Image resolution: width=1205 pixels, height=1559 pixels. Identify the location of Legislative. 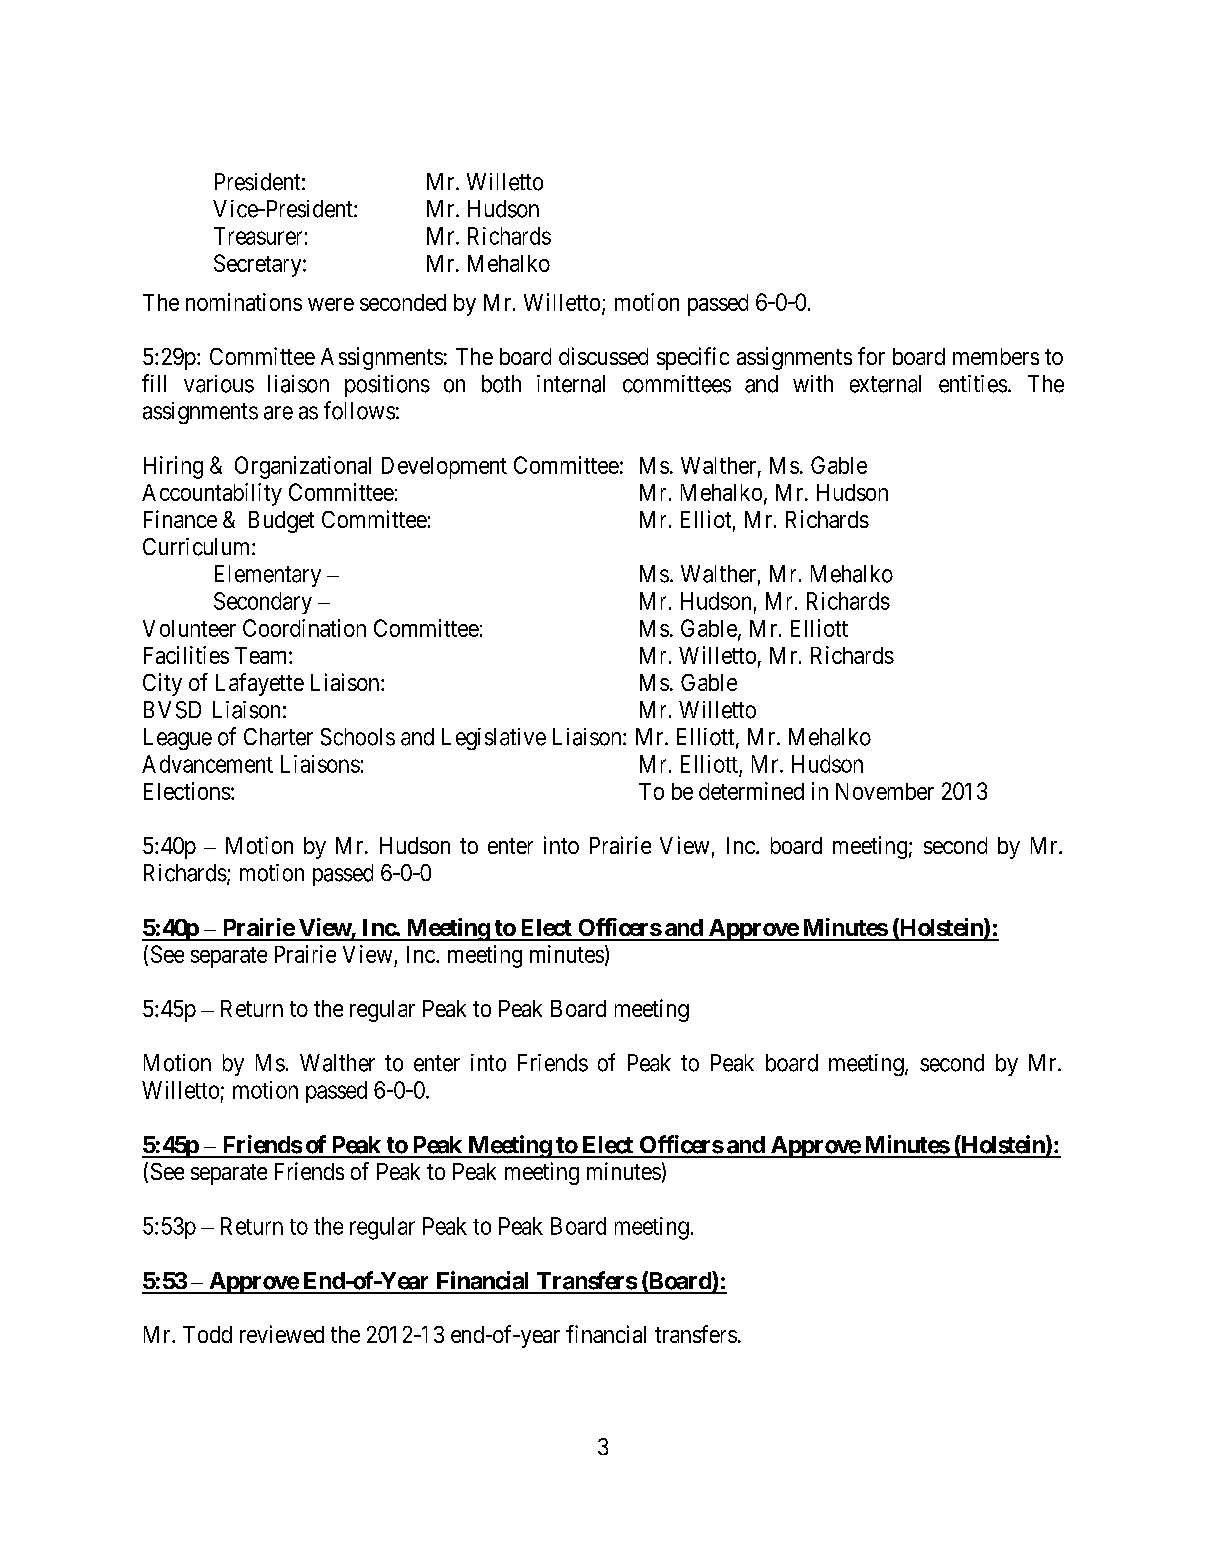
(494, 739).
